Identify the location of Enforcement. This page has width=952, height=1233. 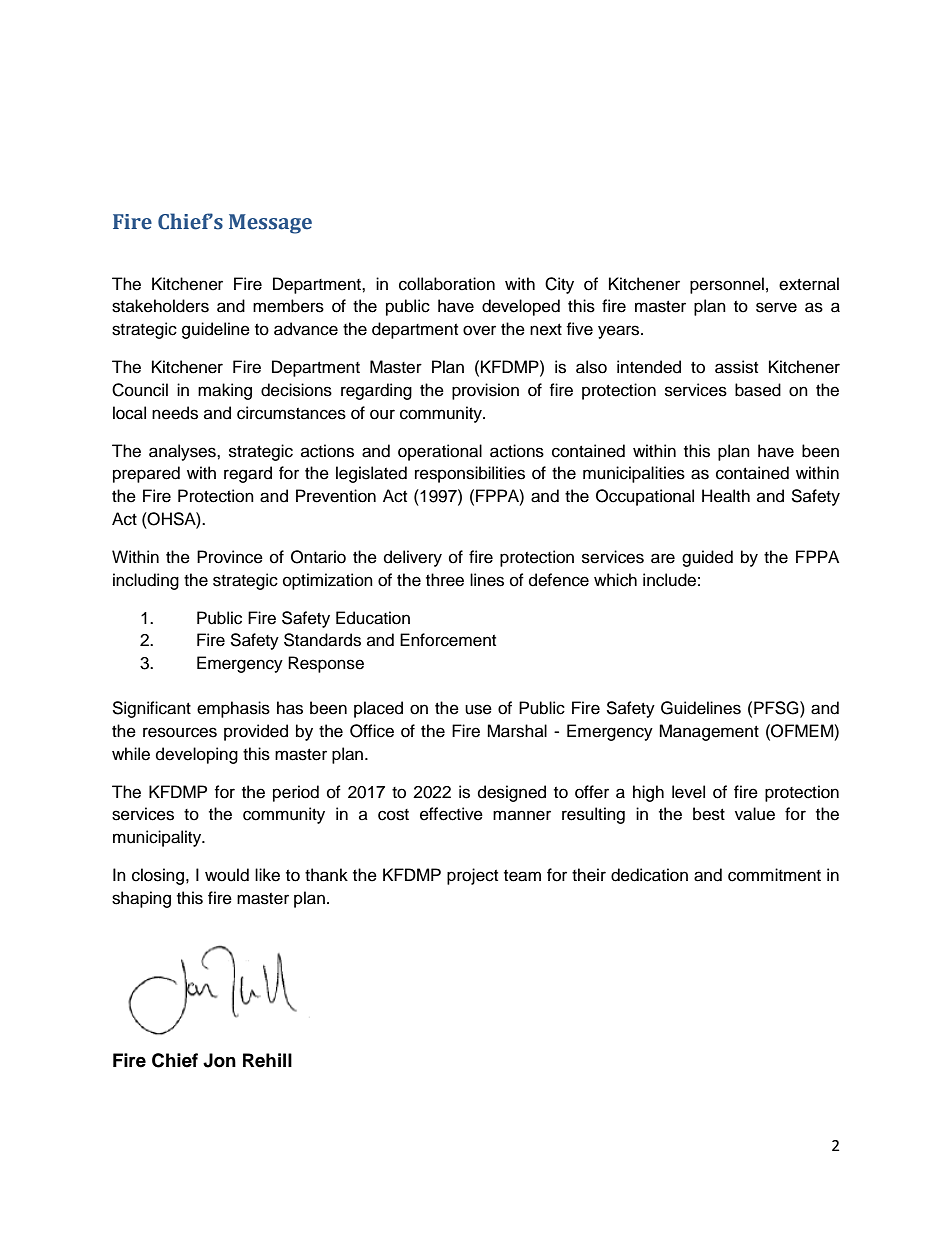
(448, 640).
